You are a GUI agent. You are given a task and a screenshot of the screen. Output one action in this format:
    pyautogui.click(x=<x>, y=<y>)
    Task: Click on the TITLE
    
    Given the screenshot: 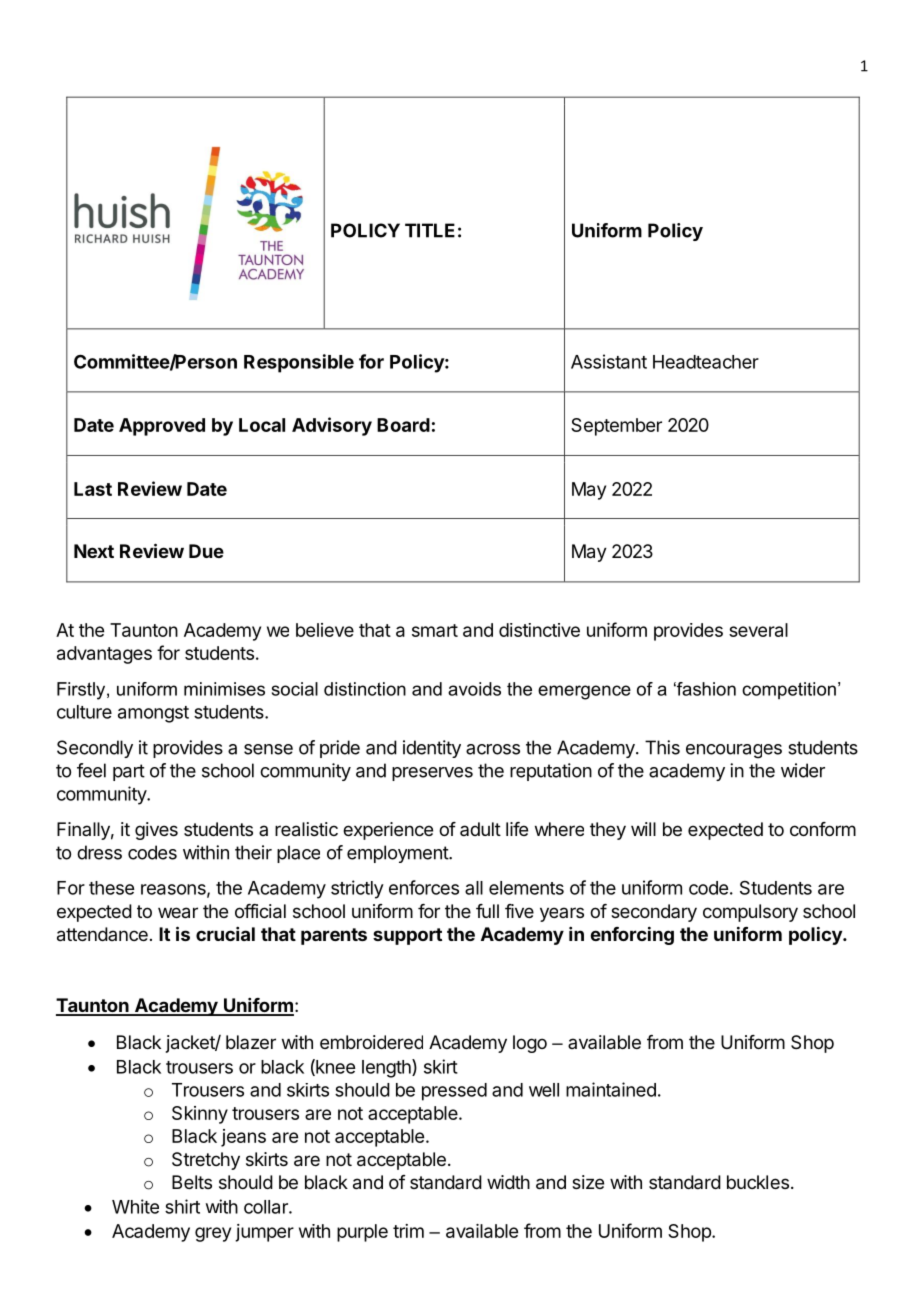 What is the action you would take?
    pyautogui.click(x=430, y=230)
